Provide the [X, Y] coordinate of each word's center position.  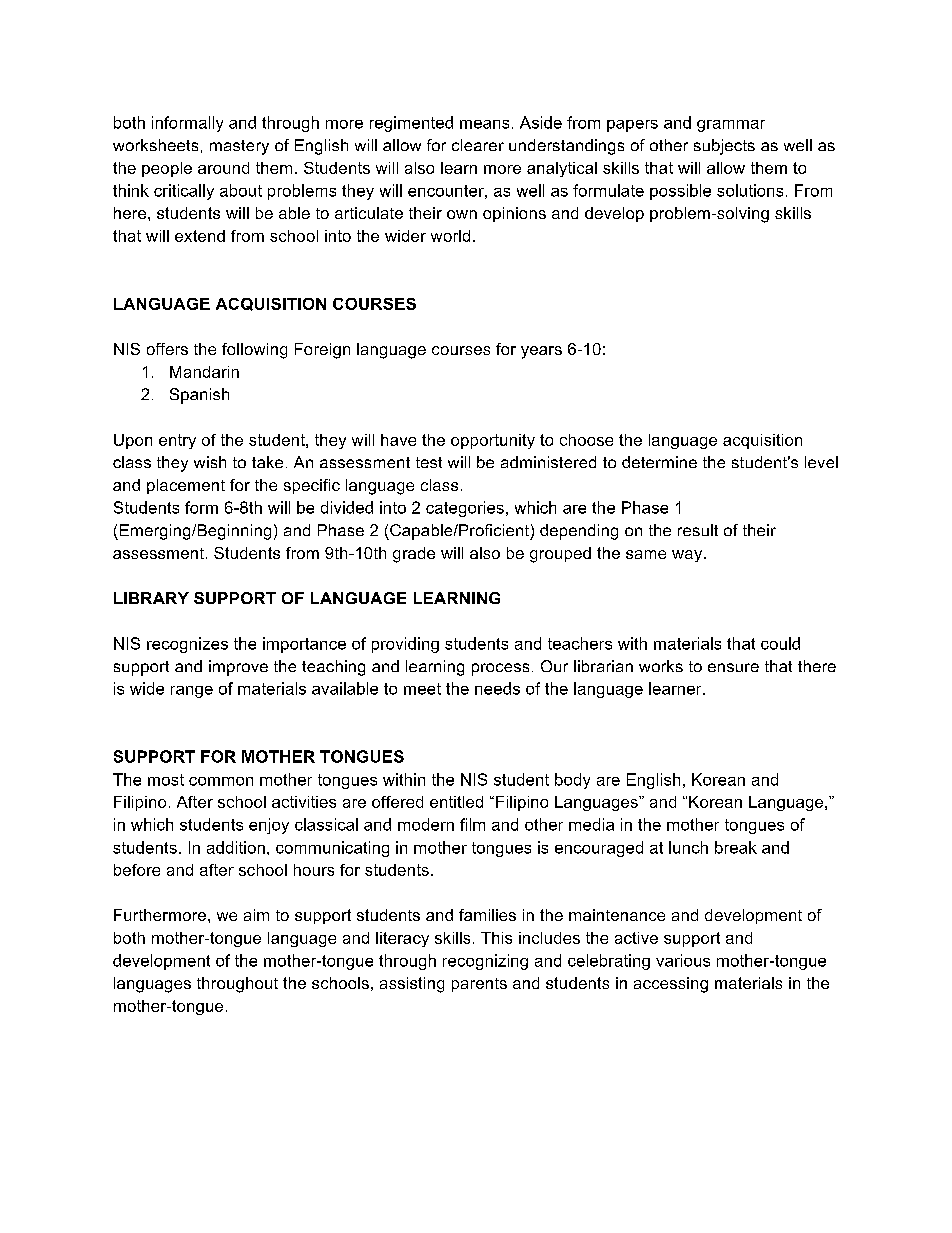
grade [414, 555]
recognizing [485, 962]
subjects [724, 147]
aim [256, 915]
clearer [478, 145]
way [688, 556]
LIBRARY [151, 598]
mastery [239, 147]
